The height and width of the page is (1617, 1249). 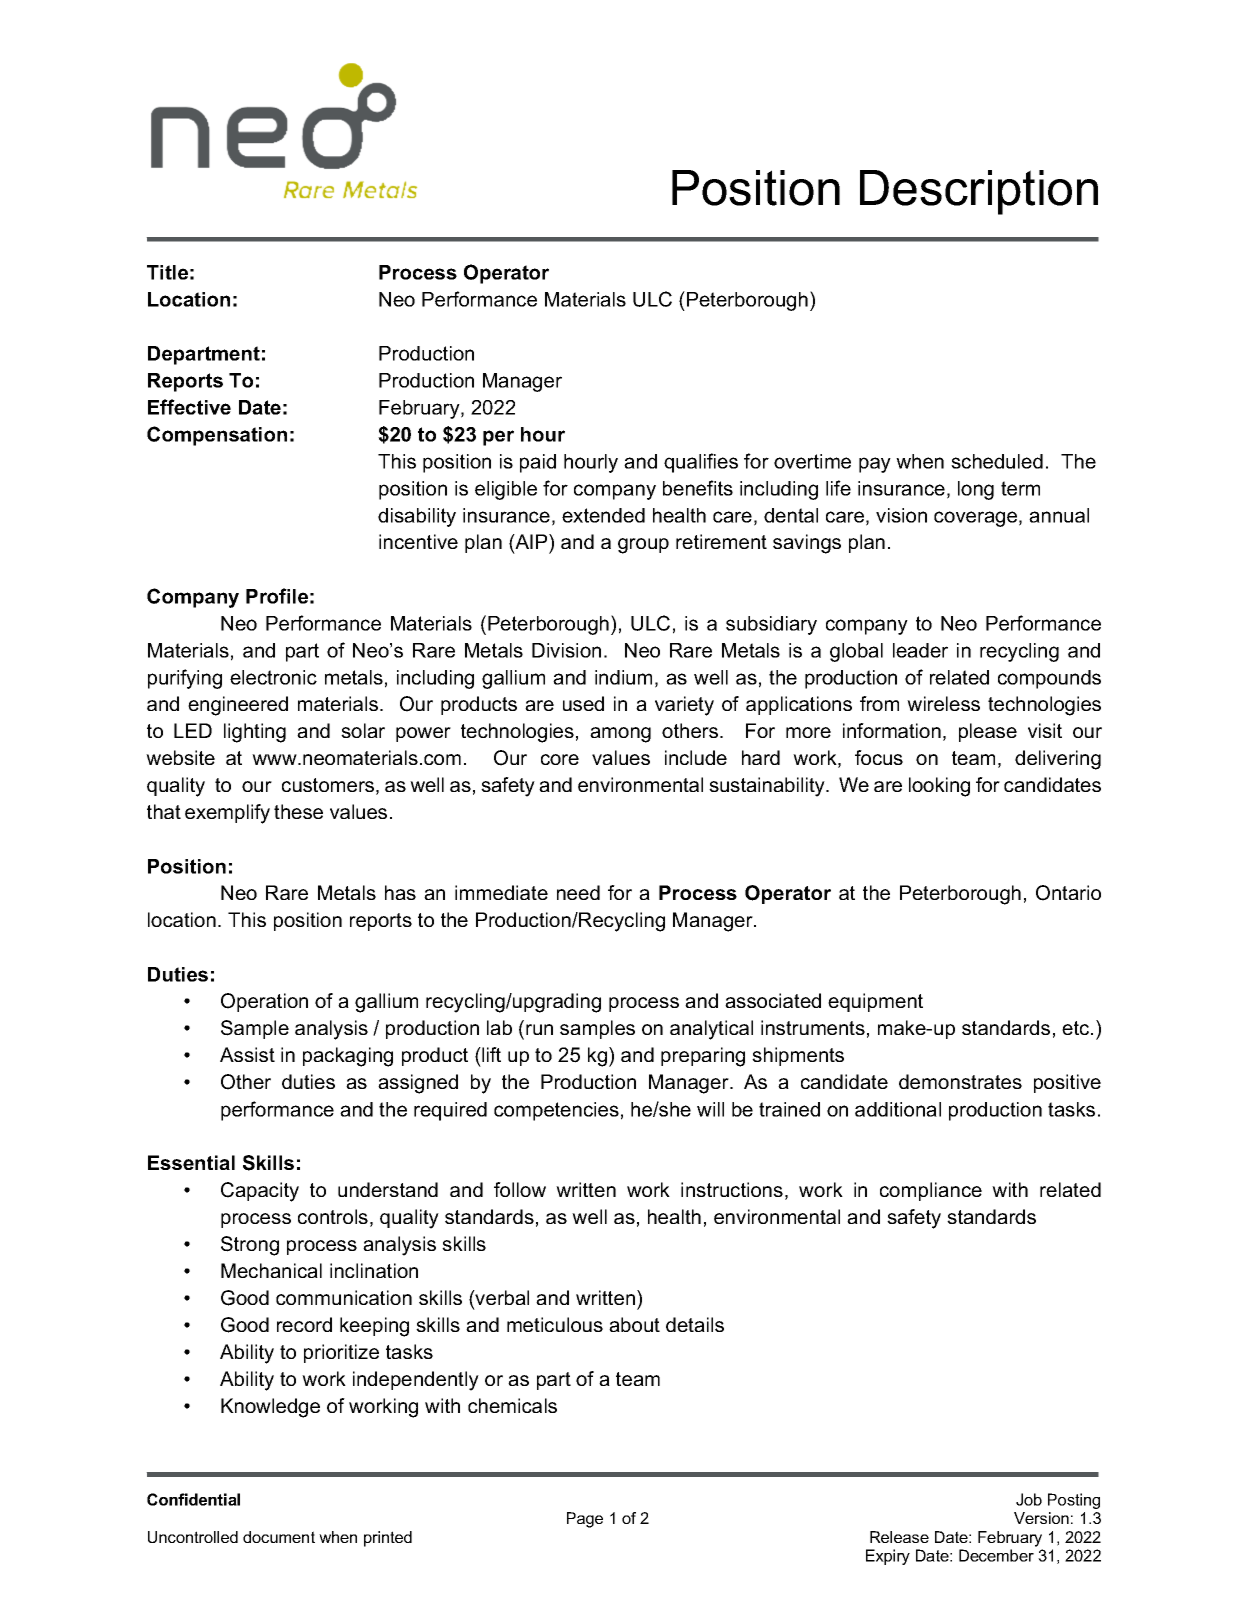 I want to click on Operation, so click(x=264, y=1002).
